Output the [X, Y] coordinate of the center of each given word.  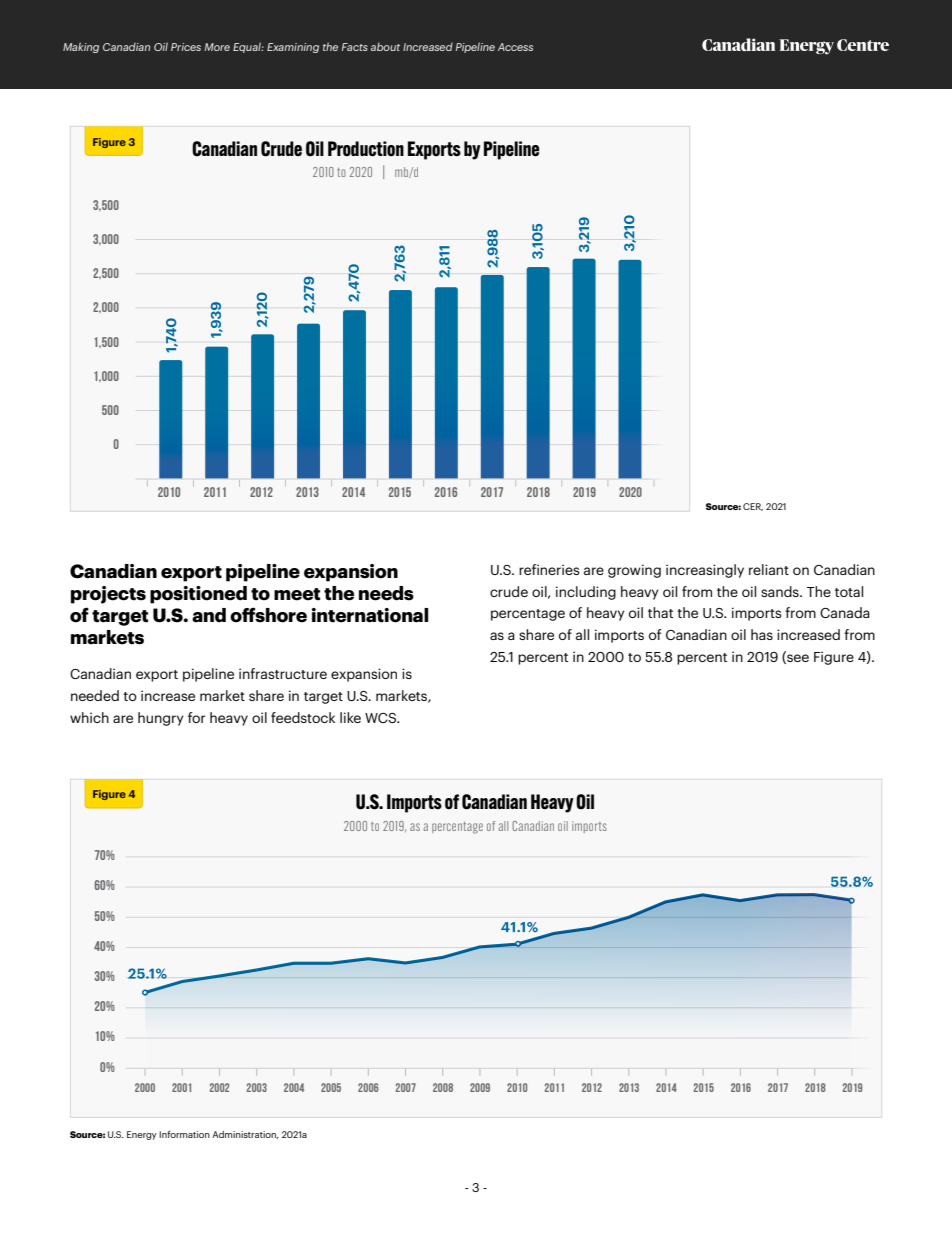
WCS [382, 718]
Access [515, 47]
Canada [845, 612]
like [350, 717]
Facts [355, 47]
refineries [549, 569]
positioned [198, 595]
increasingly [705, 571]
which [89, 717]
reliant [769, 569]
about [385, 46]
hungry [161, 719]
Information [184, 1134]
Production [366, 149]
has [762, 634]
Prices [186, 47]
